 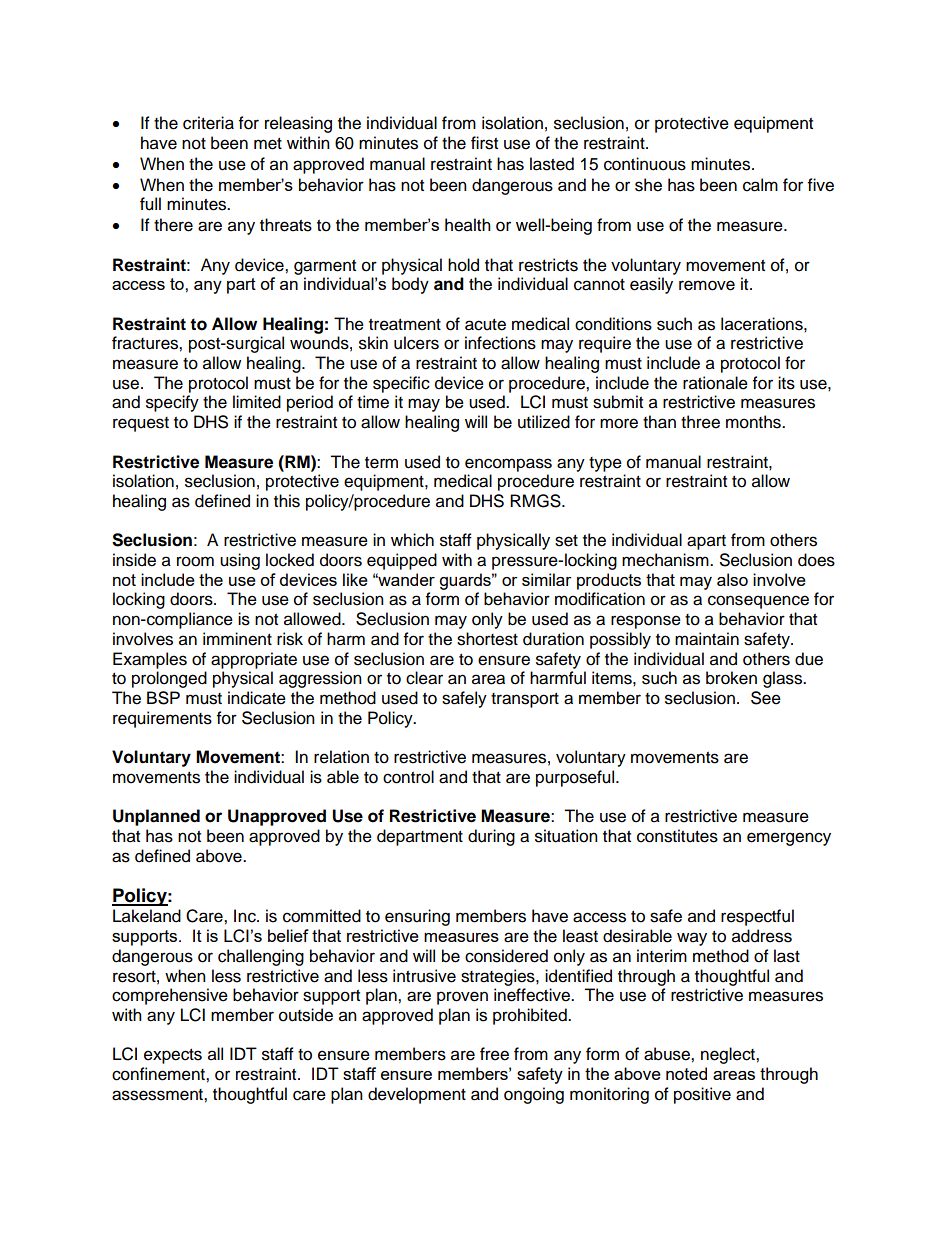 I want to click on expects, so click(x=173, y=1056).
